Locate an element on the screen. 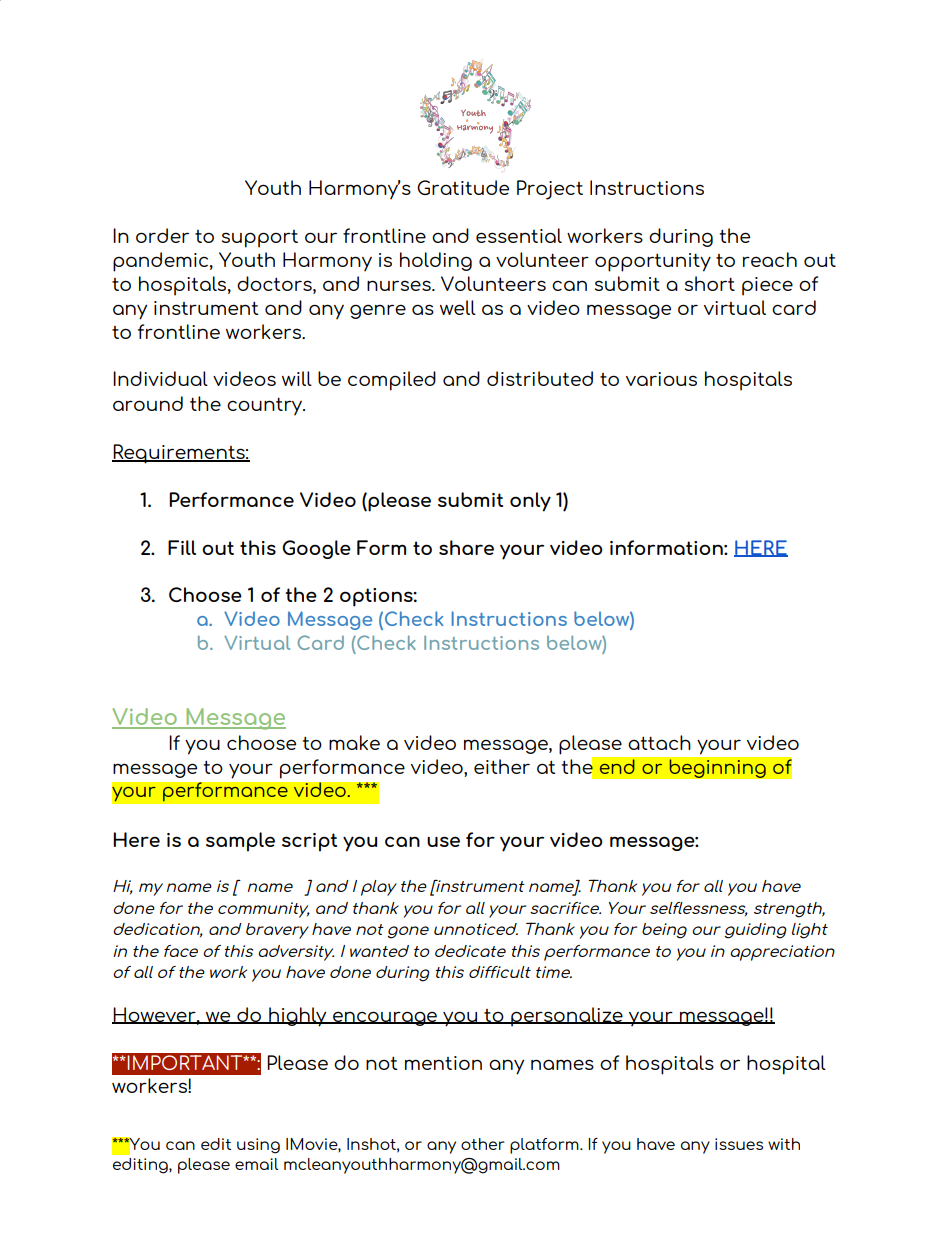 This screenshot has width=952, height=1233. attach is located at coordinates (659, 742).
